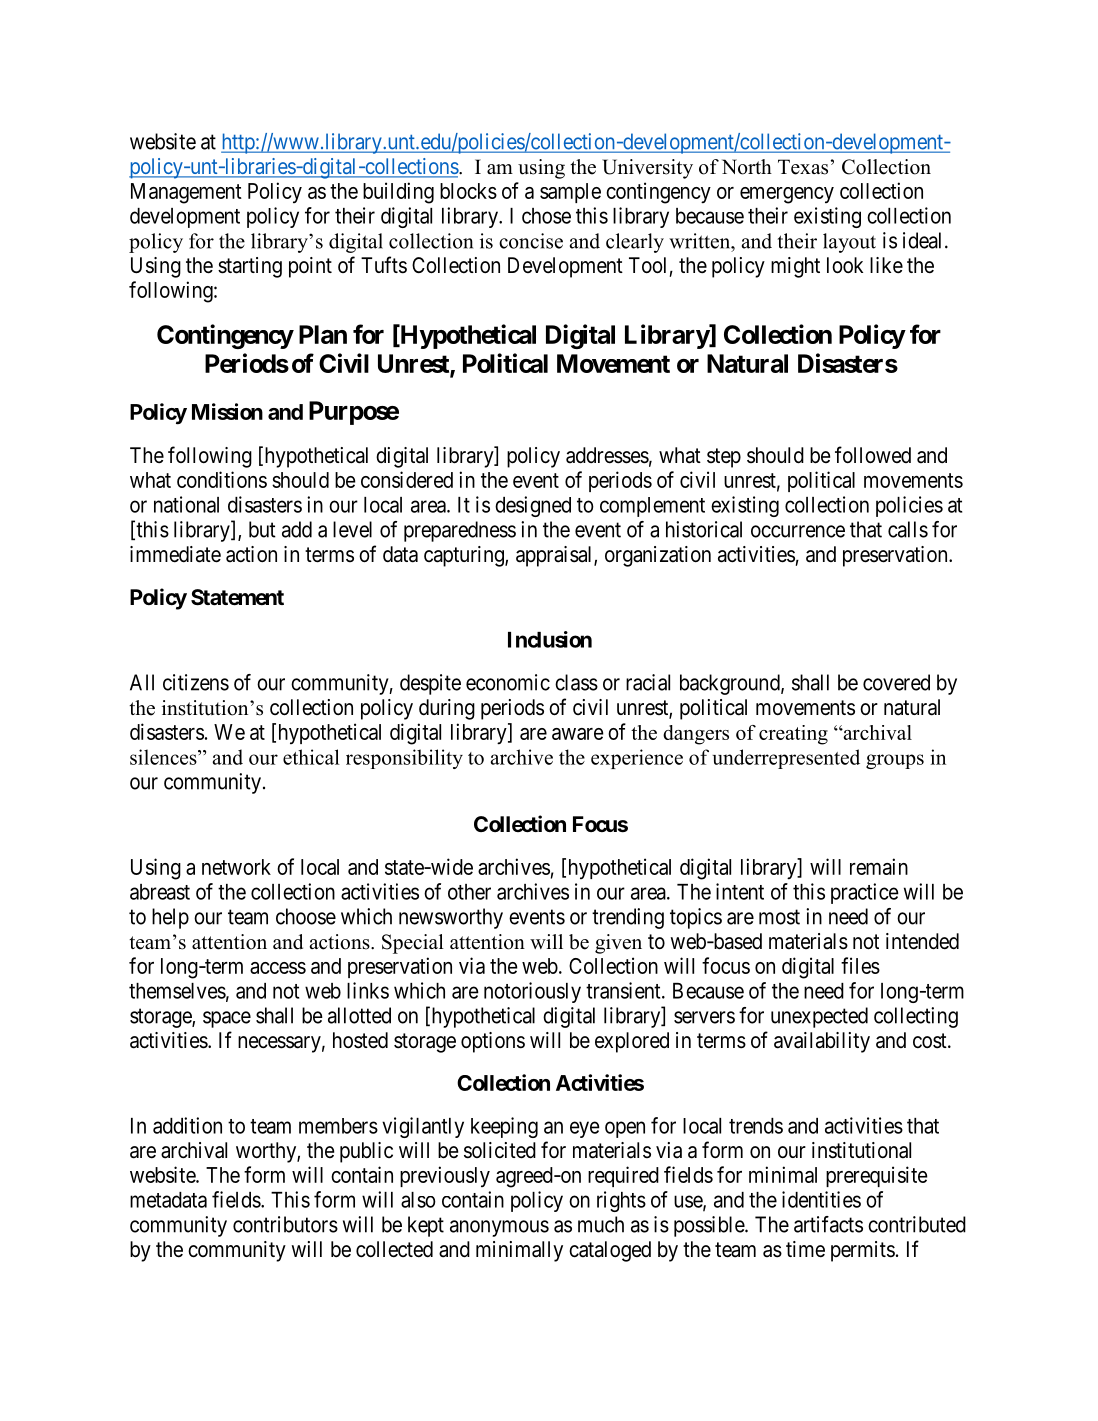 Image resolution: width=1098 pixels, height=1421 pixels. I want to click on creating, so click(793, 735).
